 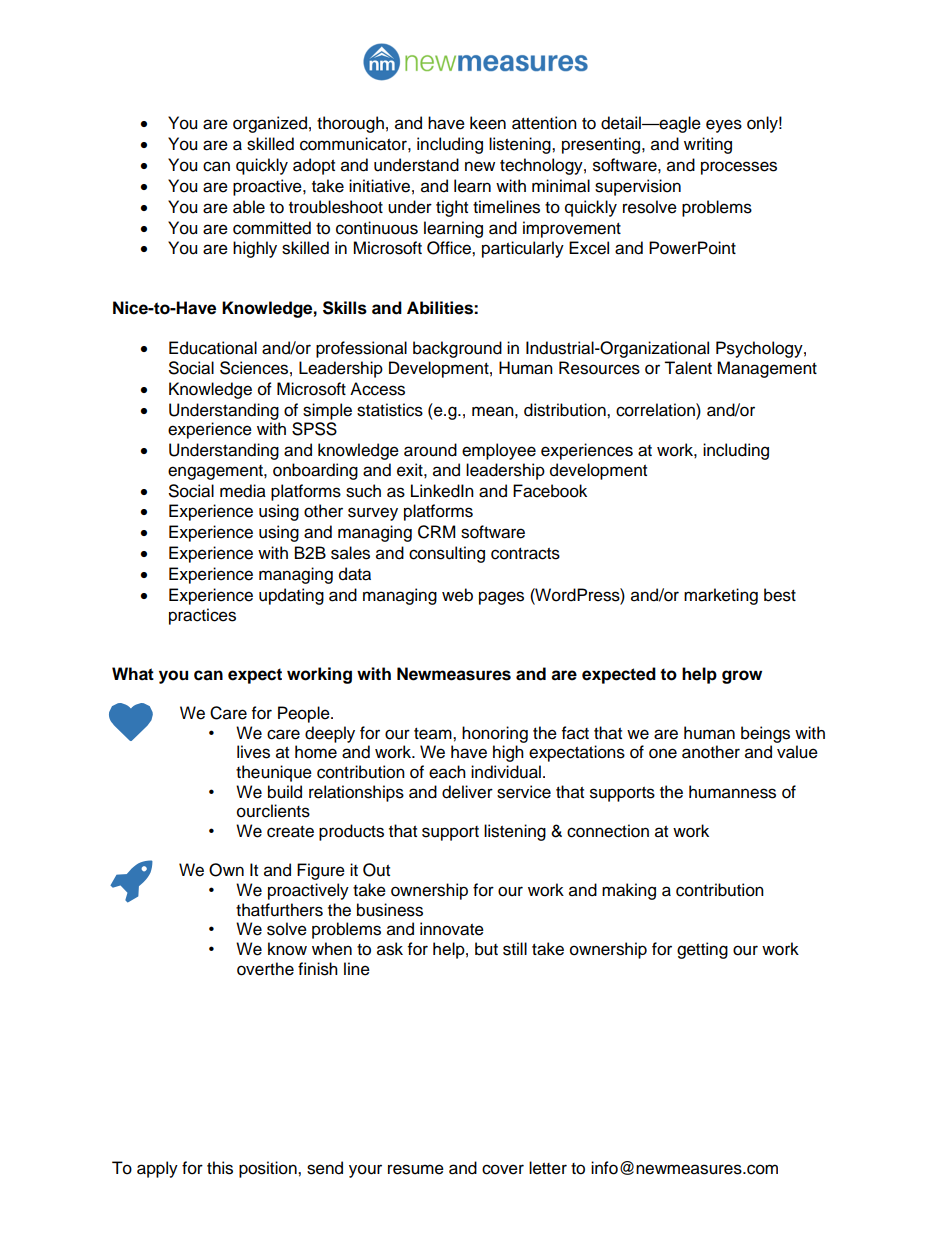 I want to click on this, so click(x=220, y=1168).
